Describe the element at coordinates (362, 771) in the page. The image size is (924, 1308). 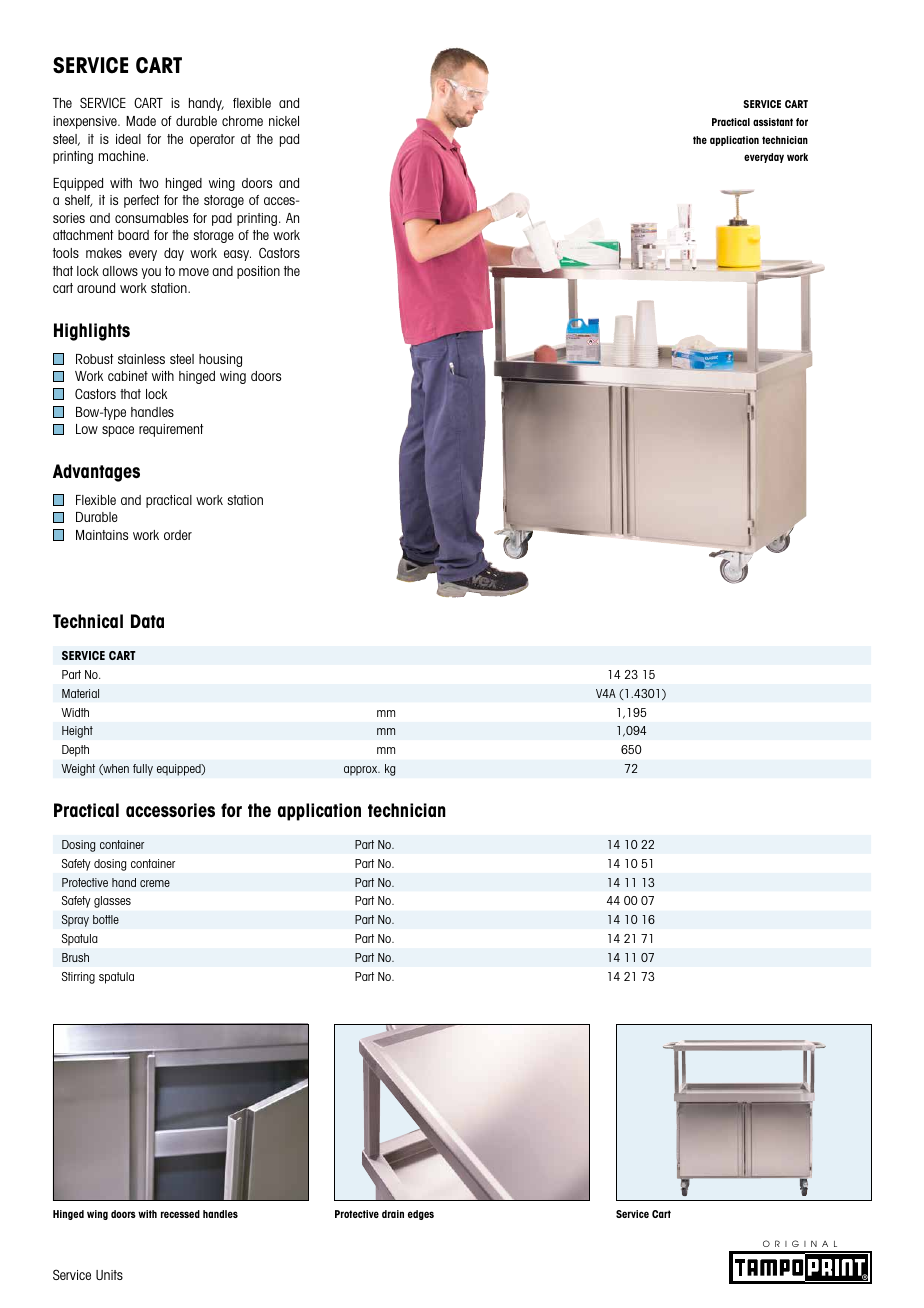
I see `approx` at that location.
